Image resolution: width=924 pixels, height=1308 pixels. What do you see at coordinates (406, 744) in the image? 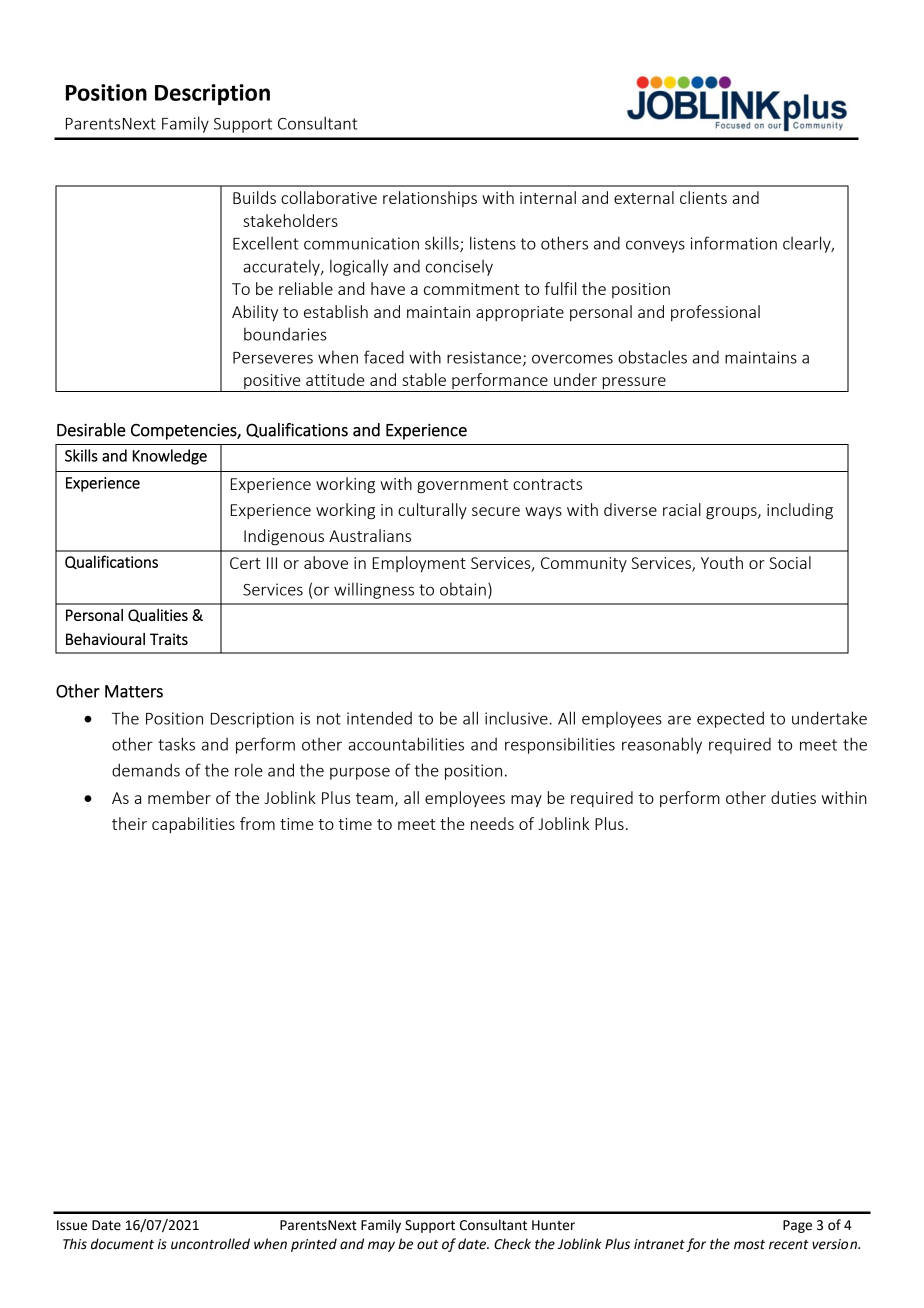
I see `accountabilities` at bounding box center [406, 744].
